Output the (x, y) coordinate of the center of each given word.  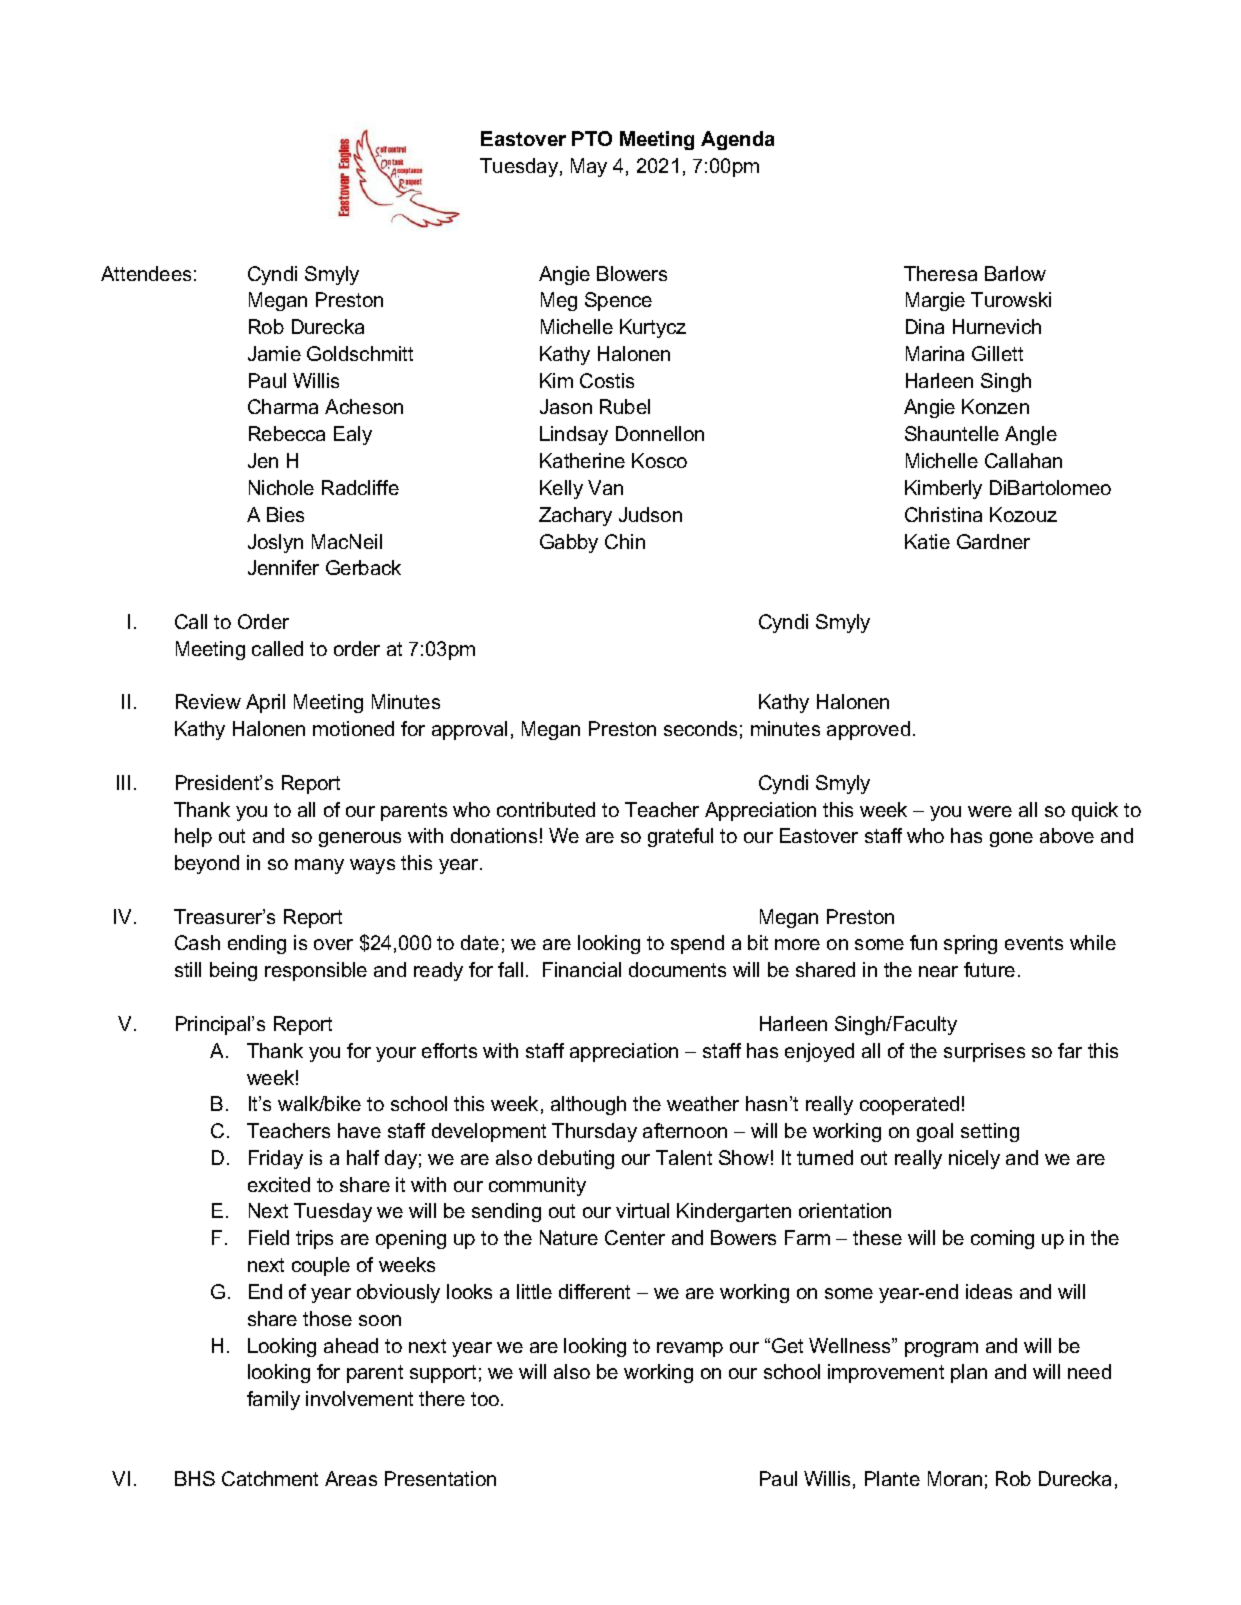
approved (868, 730)
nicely (974, 1159)
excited (279, 1184)
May (589, 167)
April (265, 703)
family (273, 1400)
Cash (197, 942)
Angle (1031, 435)
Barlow (1015, 273)
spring (970, 944)
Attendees (146, 273)
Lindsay (574, 435)
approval (469, 730)
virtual (642, 1210)
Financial (582, 969)
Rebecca (287, 433)
